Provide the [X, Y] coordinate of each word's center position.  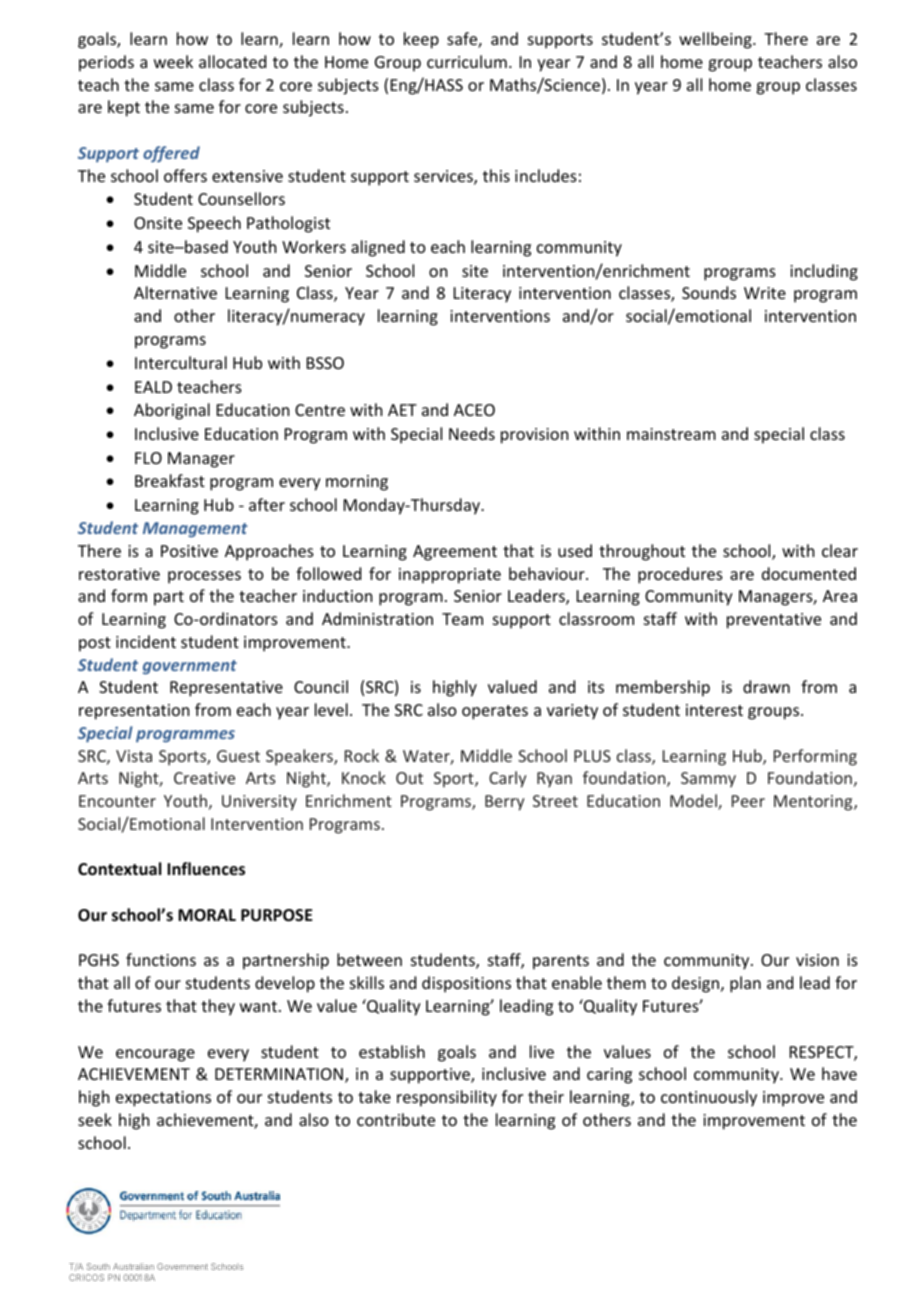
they [218, 1007]
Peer [748, 801]
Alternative [175, 292]
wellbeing [716, 40]
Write [765, 293]
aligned [378, 248]
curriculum [467, 61]
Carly [507, 779]
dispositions [466, 984]
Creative [204, 778]
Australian [133, 1266]
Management [195, 530]
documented [809, 573]
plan [745, 984]
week [173, 61]
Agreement [455, 553]
